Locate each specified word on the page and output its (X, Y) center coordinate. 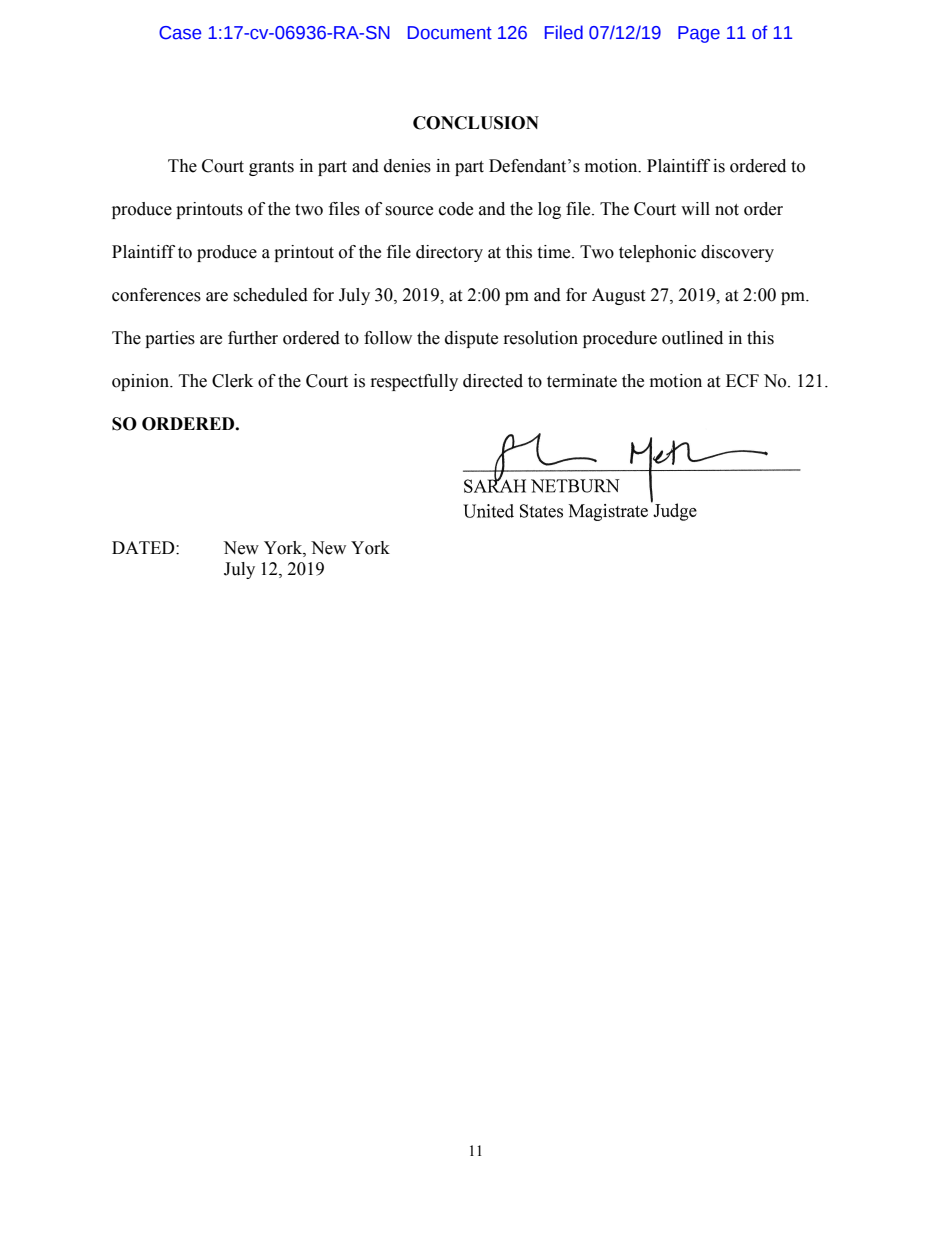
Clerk (232, 381)
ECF (742, 381)
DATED (144, 547)
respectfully (414, 382)
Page (699, 34)
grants (271, 168)
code (456, 209)
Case (180, 33)
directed (493, 381)
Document (450, 33)
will (695, 208)
